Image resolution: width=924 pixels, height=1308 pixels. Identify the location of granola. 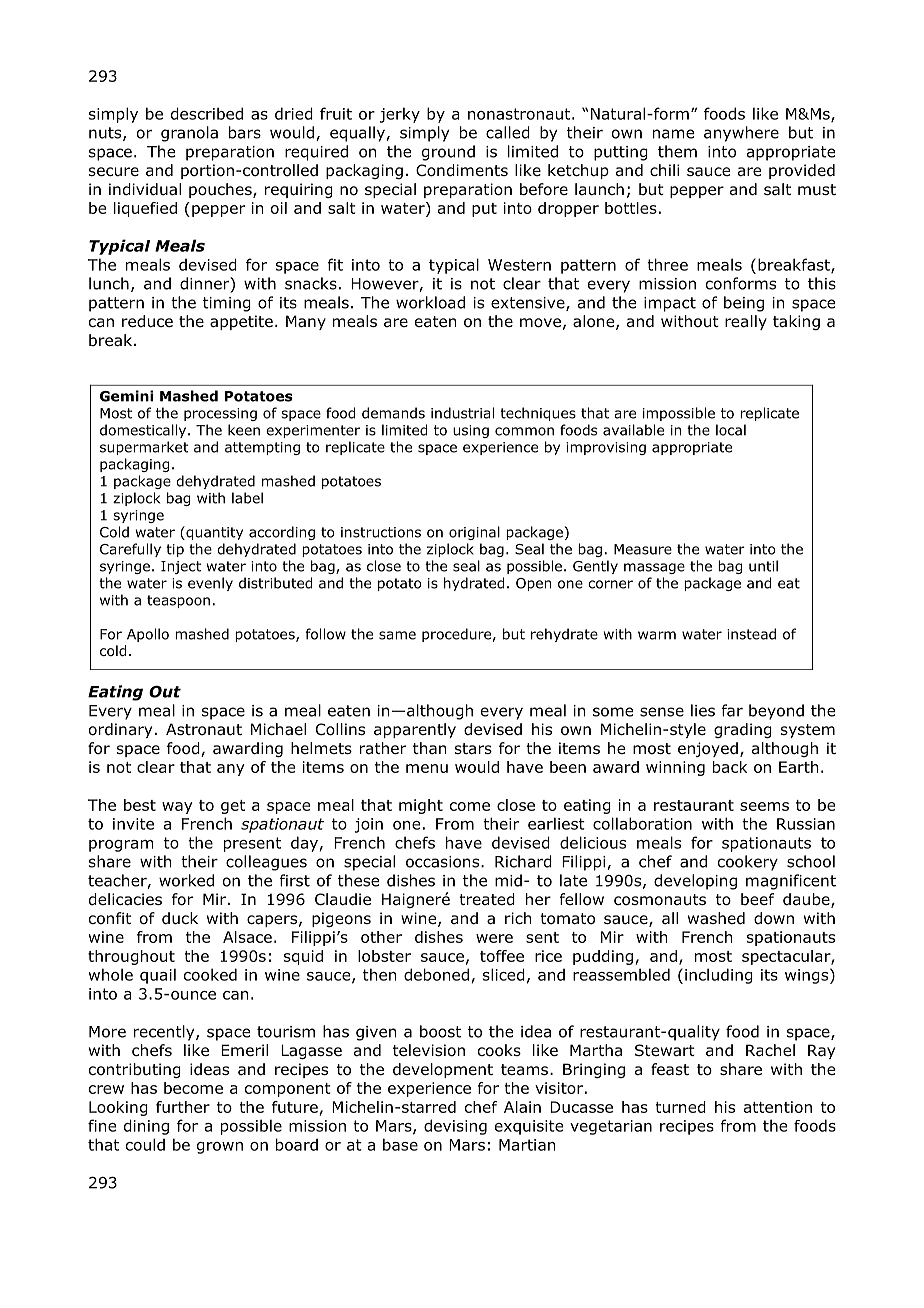
(189, 134).
